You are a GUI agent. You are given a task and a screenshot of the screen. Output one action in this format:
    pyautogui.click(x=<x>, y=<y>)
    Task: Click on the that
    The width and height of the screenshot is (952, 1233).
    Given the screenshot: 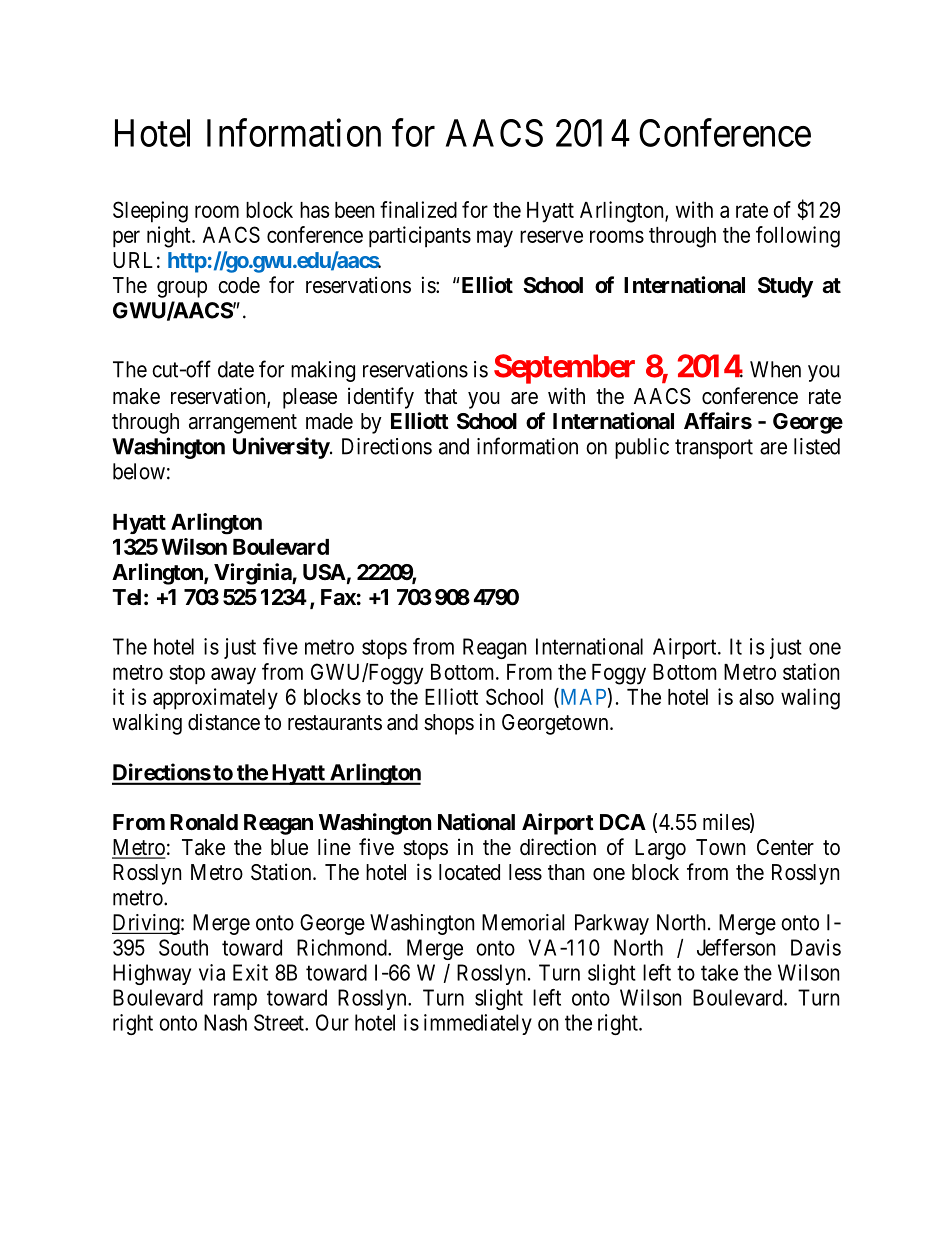 What is the action you would take?
    pyautogui.click(x=440, y=396)
